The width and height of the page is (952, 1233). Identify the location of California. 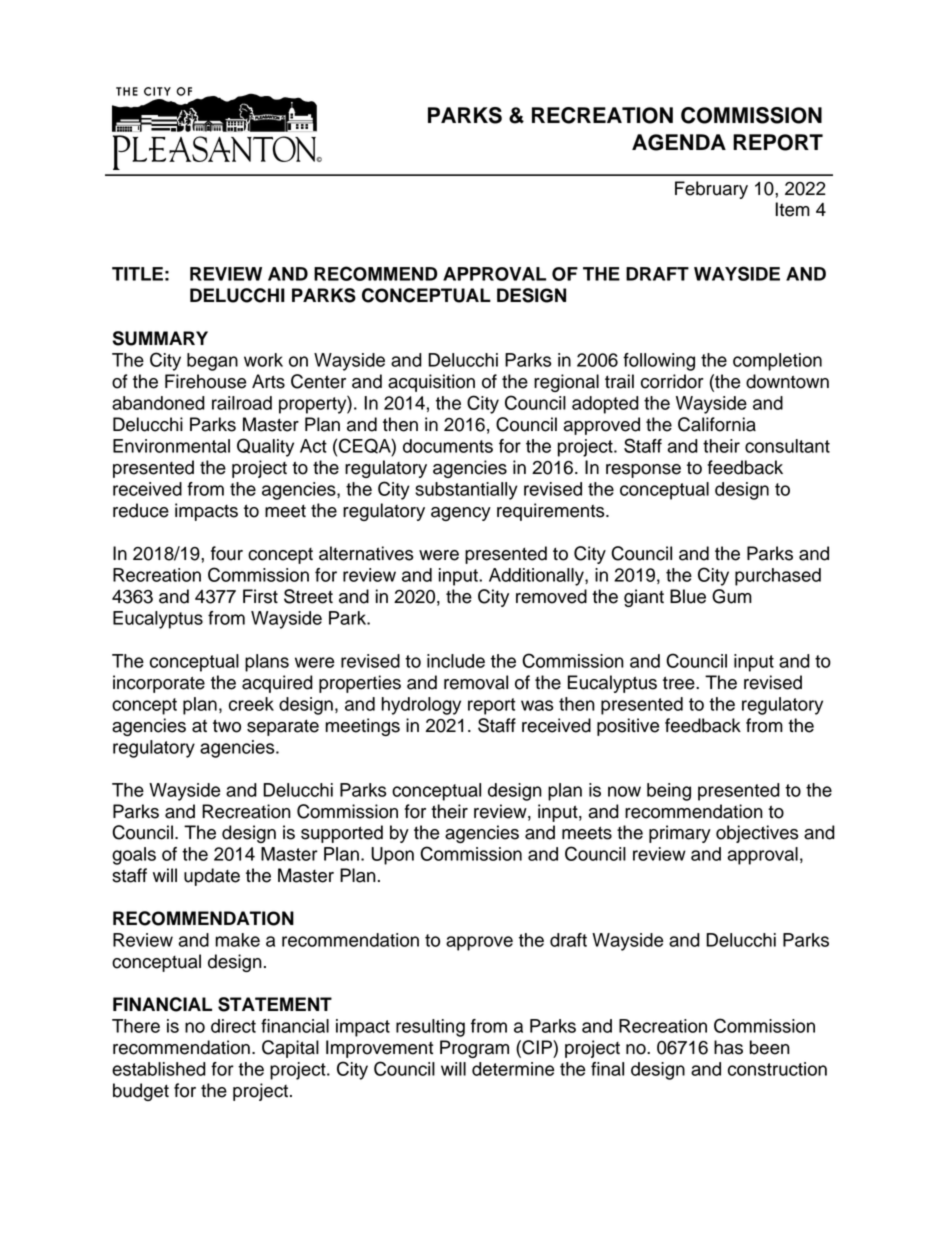
(717, 424).
